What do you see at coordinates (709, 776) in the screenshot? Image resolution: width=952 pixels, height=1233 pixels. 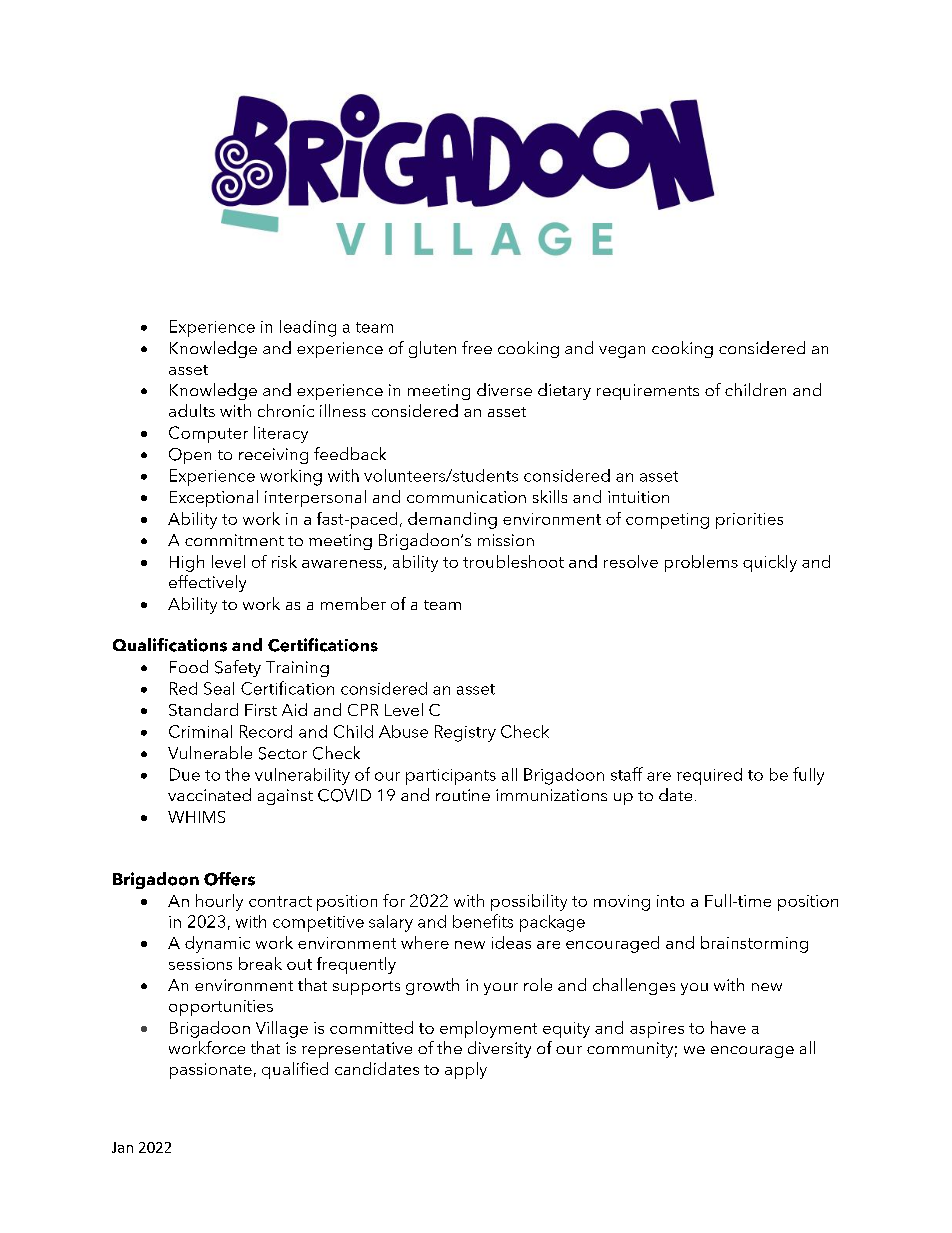 I see `required` at bounding box center [709, 776].
